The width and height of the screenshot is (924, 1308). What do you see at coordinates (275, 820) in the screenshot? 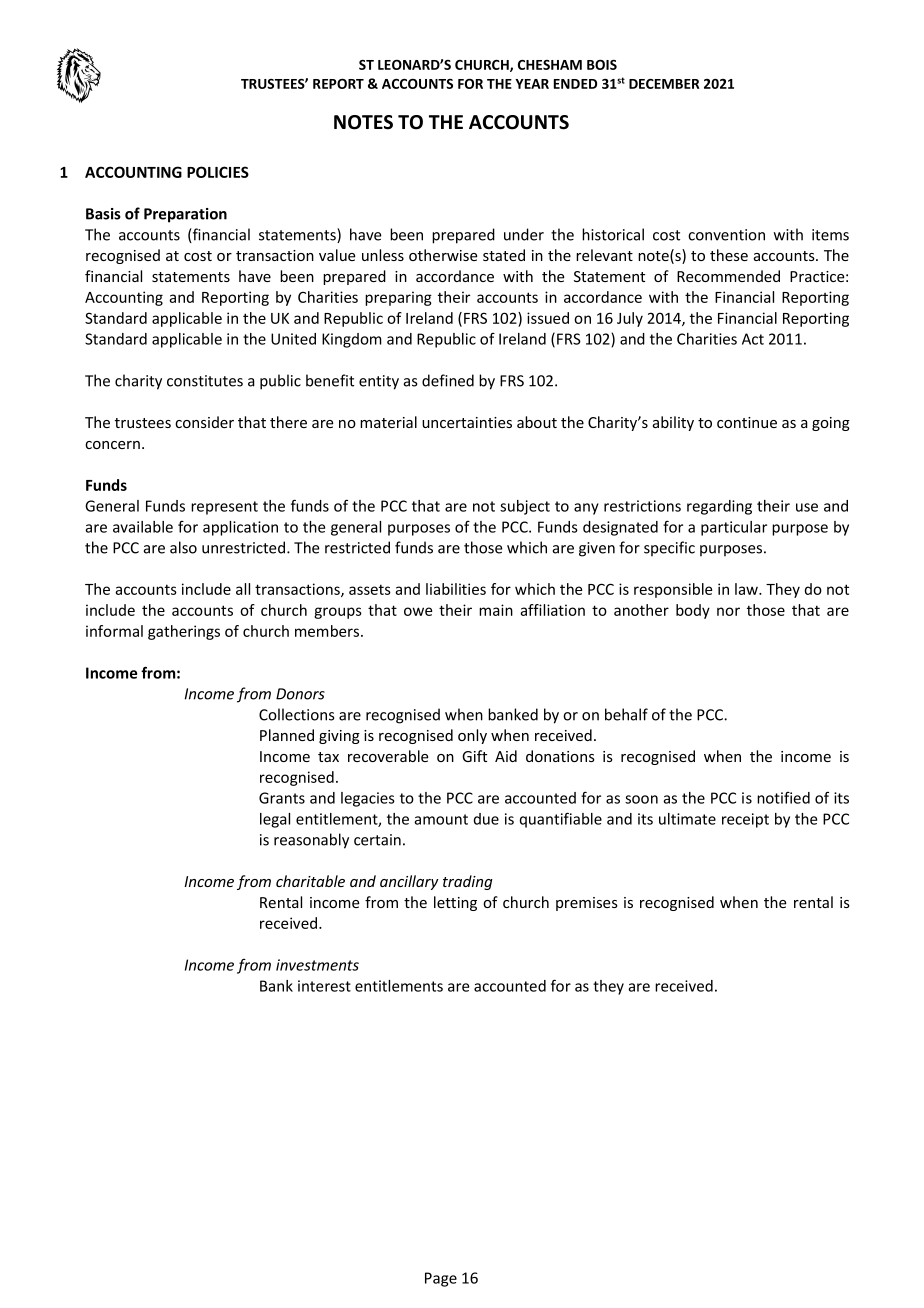
I see `legal` at bounding box center [275, 820].
